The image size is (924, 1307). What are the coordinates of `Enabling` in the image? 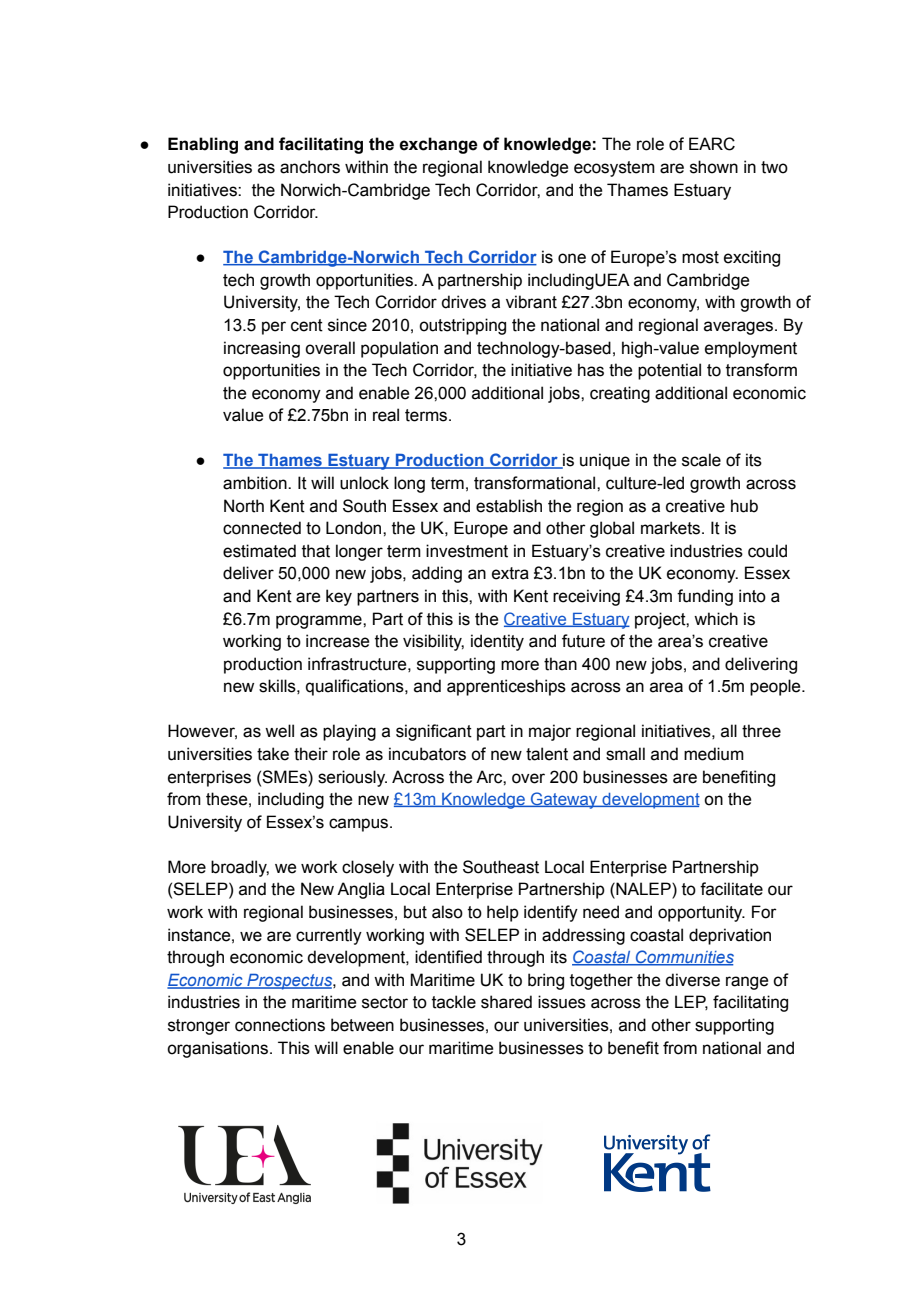 It's located at (203, 145).
